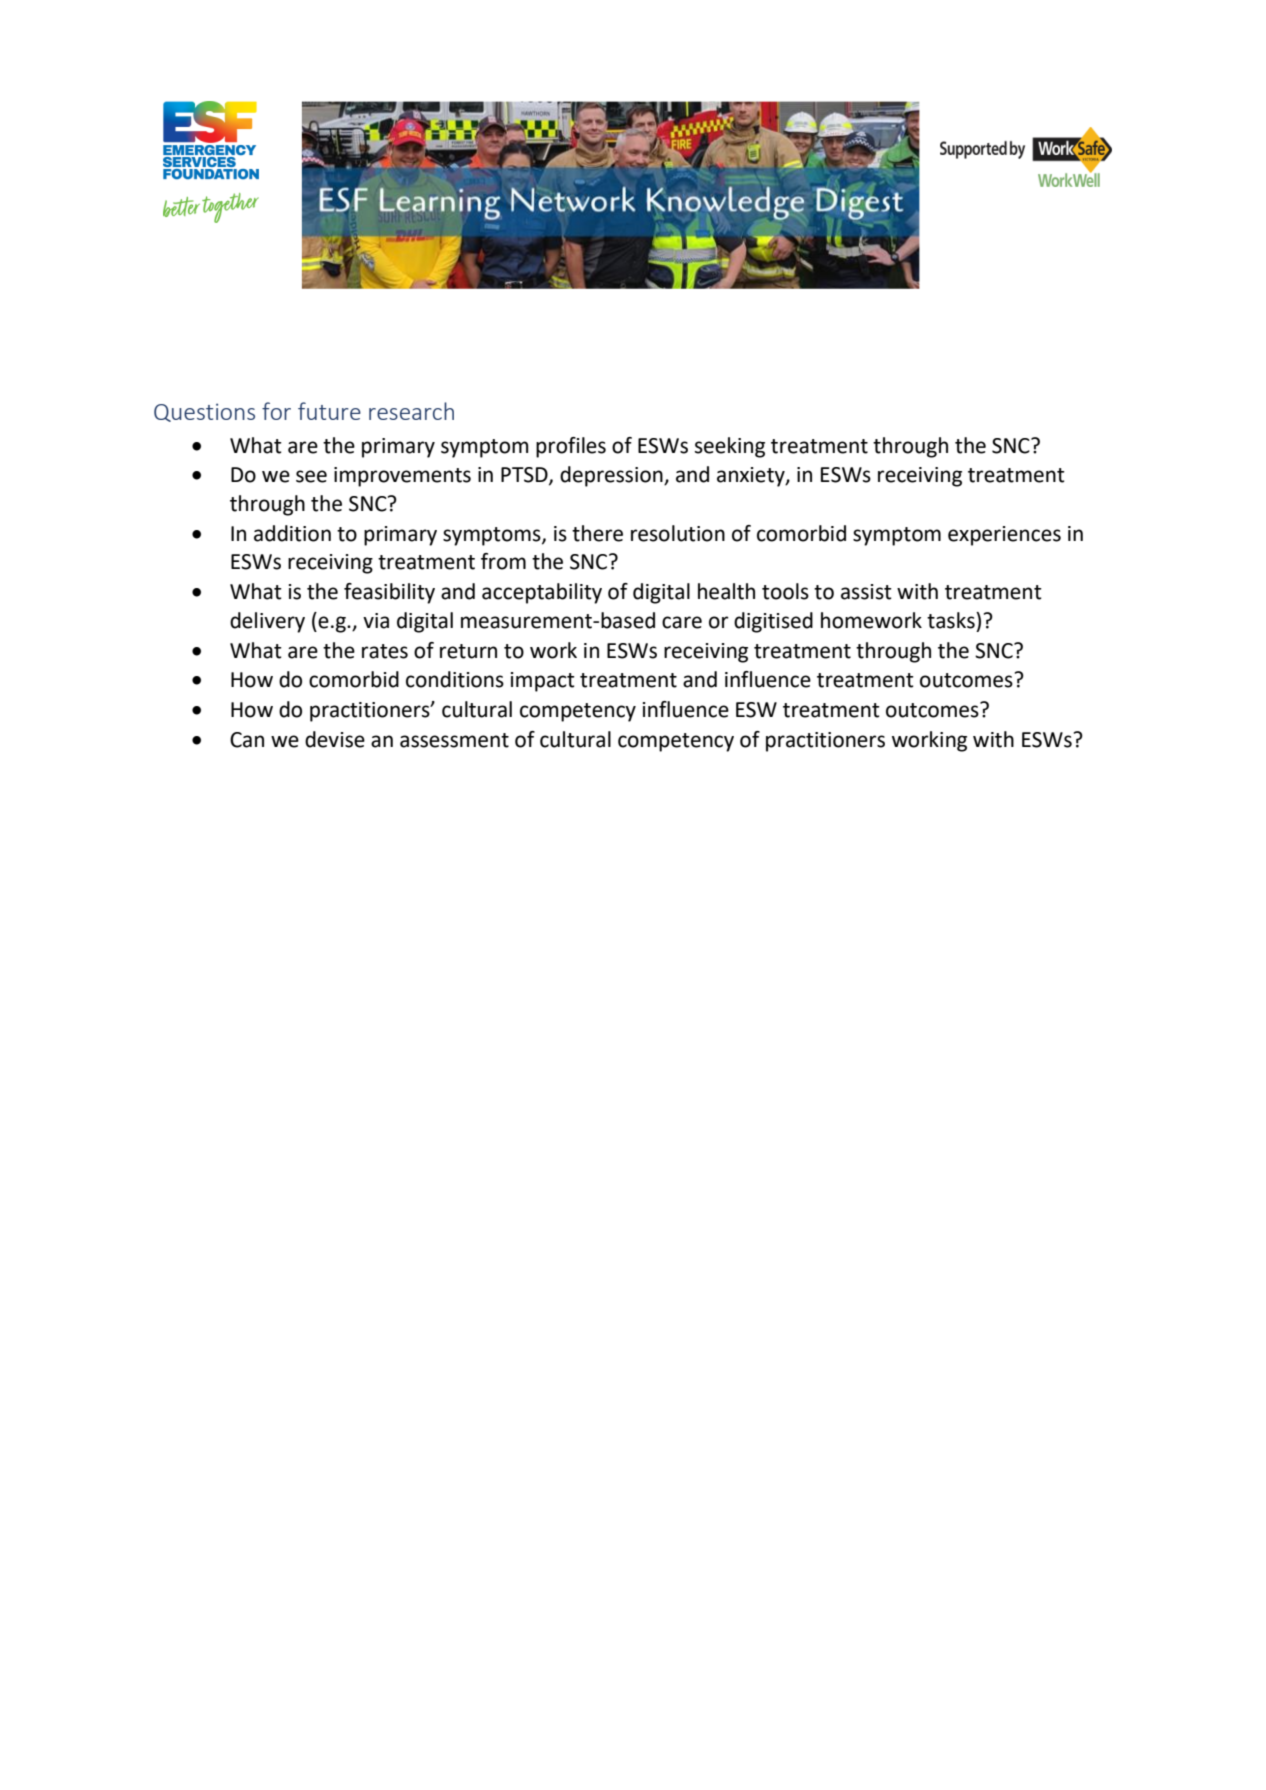 Image resolution: width=1266 pixels, height=1790 pixels. What do you see at coordinates (454, 740) in the screenshot?
I see `assessment` at bounding box center [454, 740].
